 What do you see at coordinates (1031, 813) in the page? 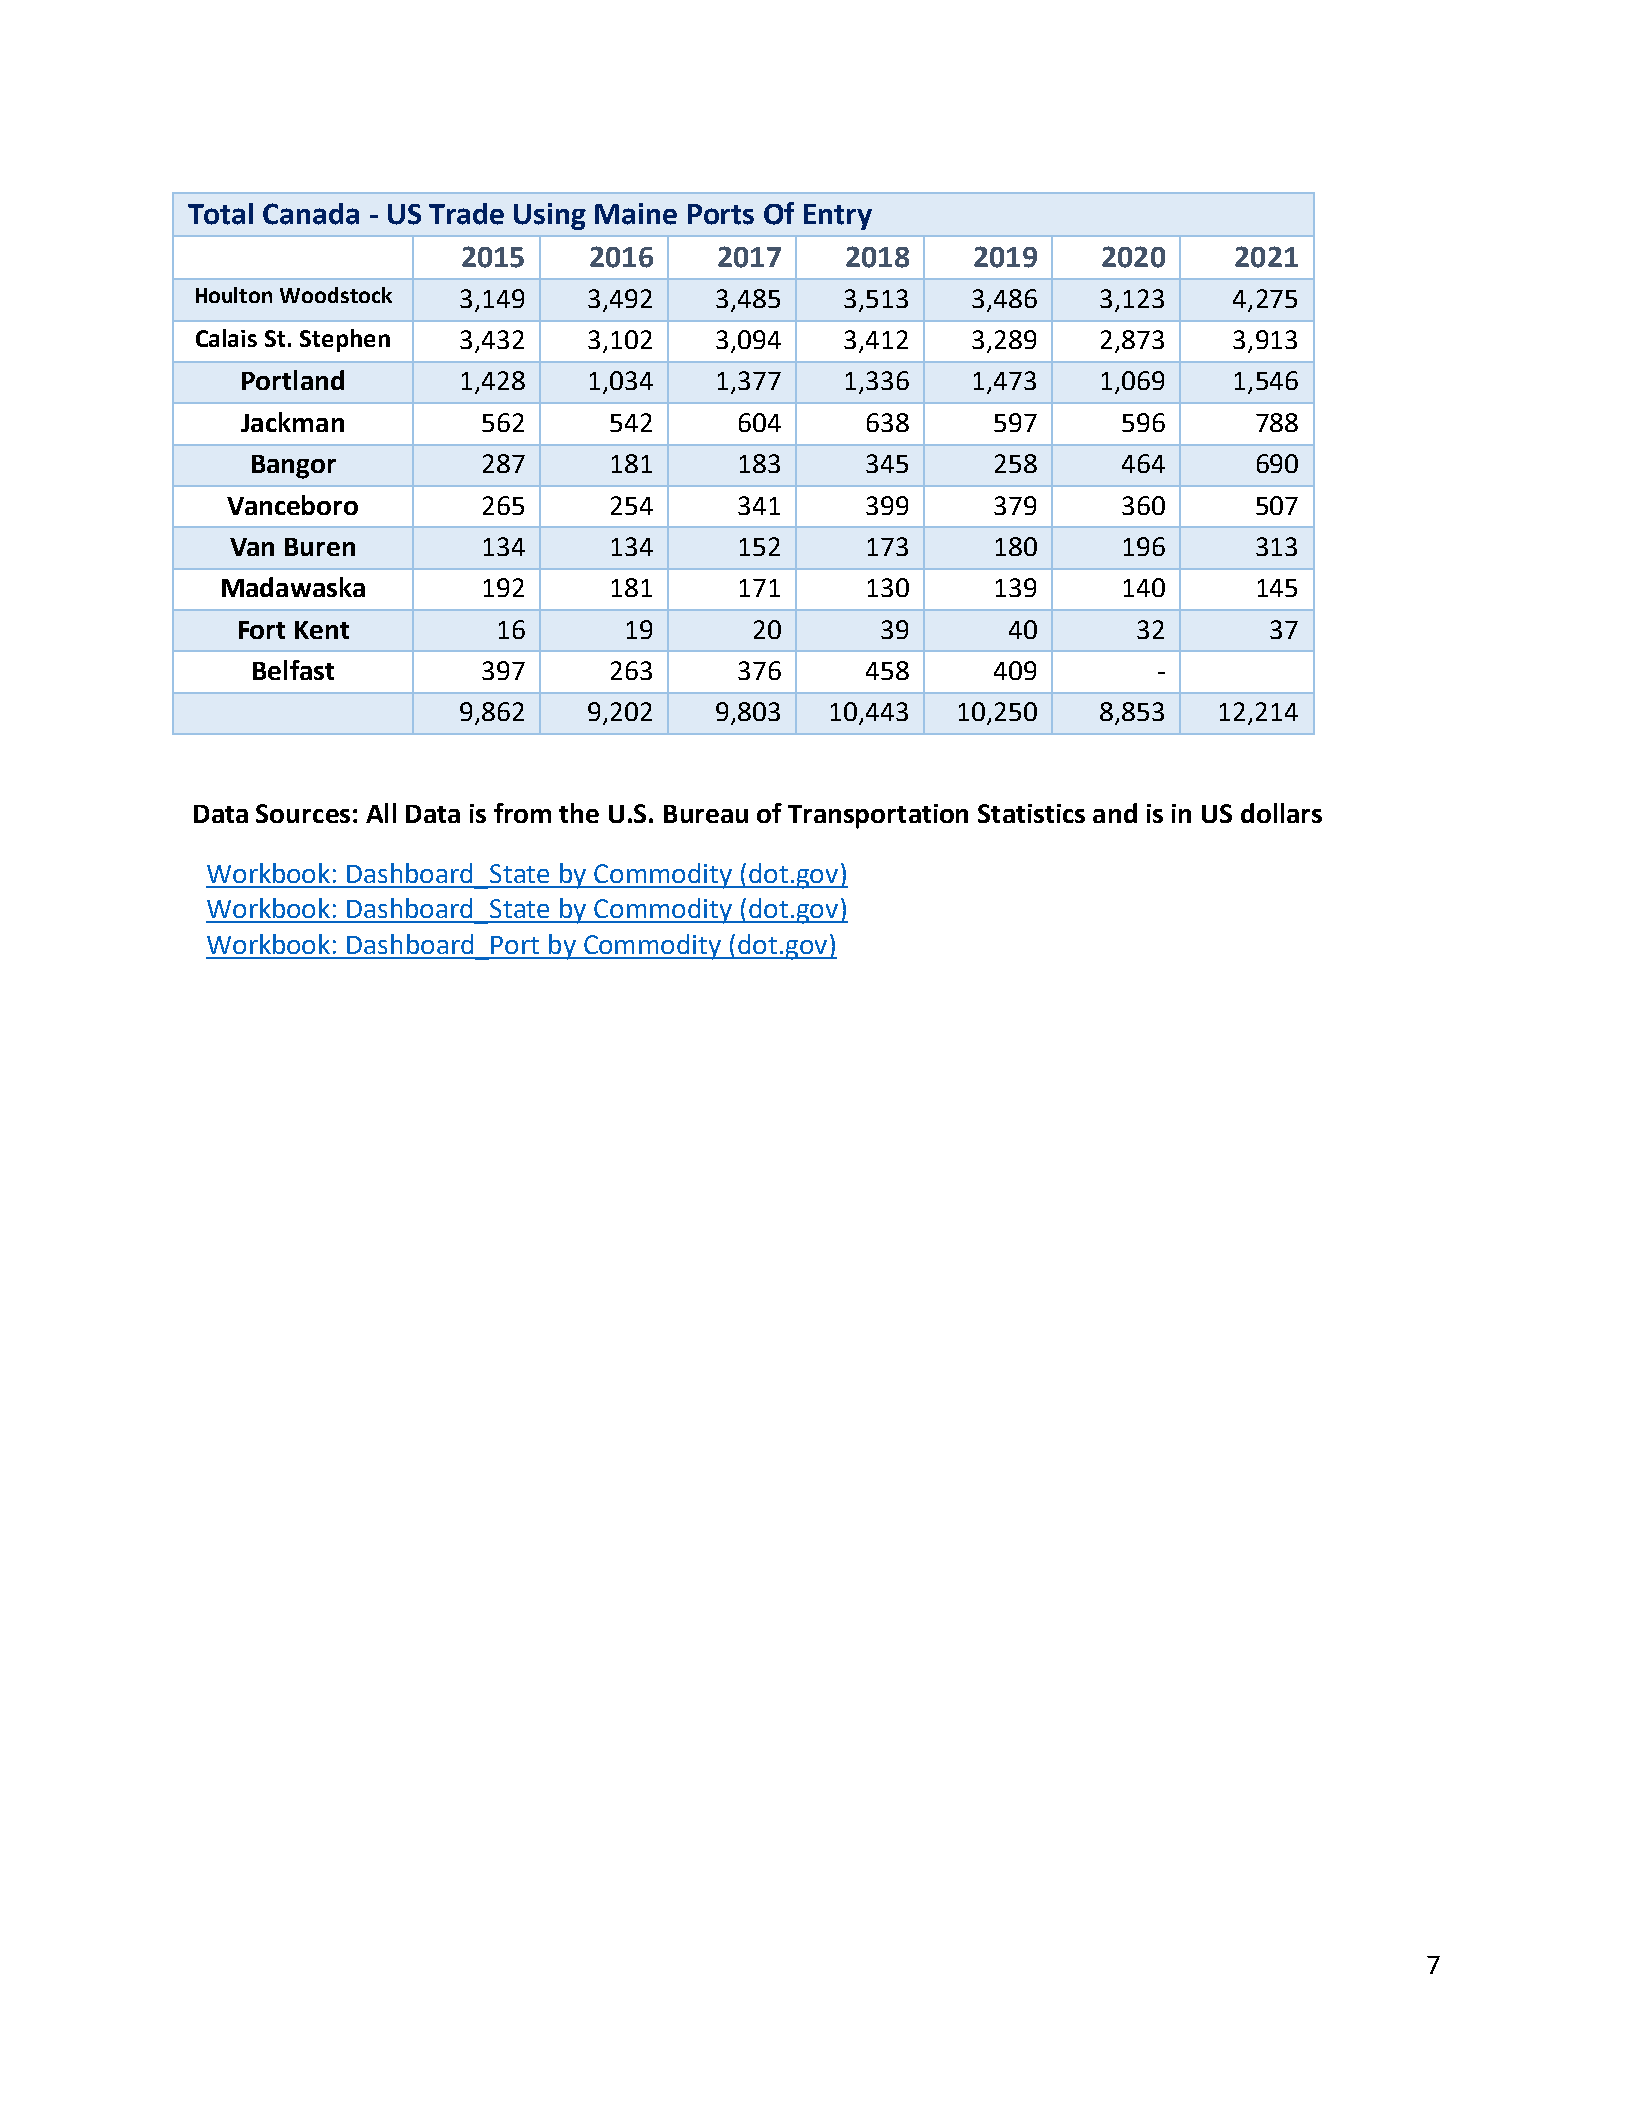
I see `Statistics` at bounding box center [1031, 813].
